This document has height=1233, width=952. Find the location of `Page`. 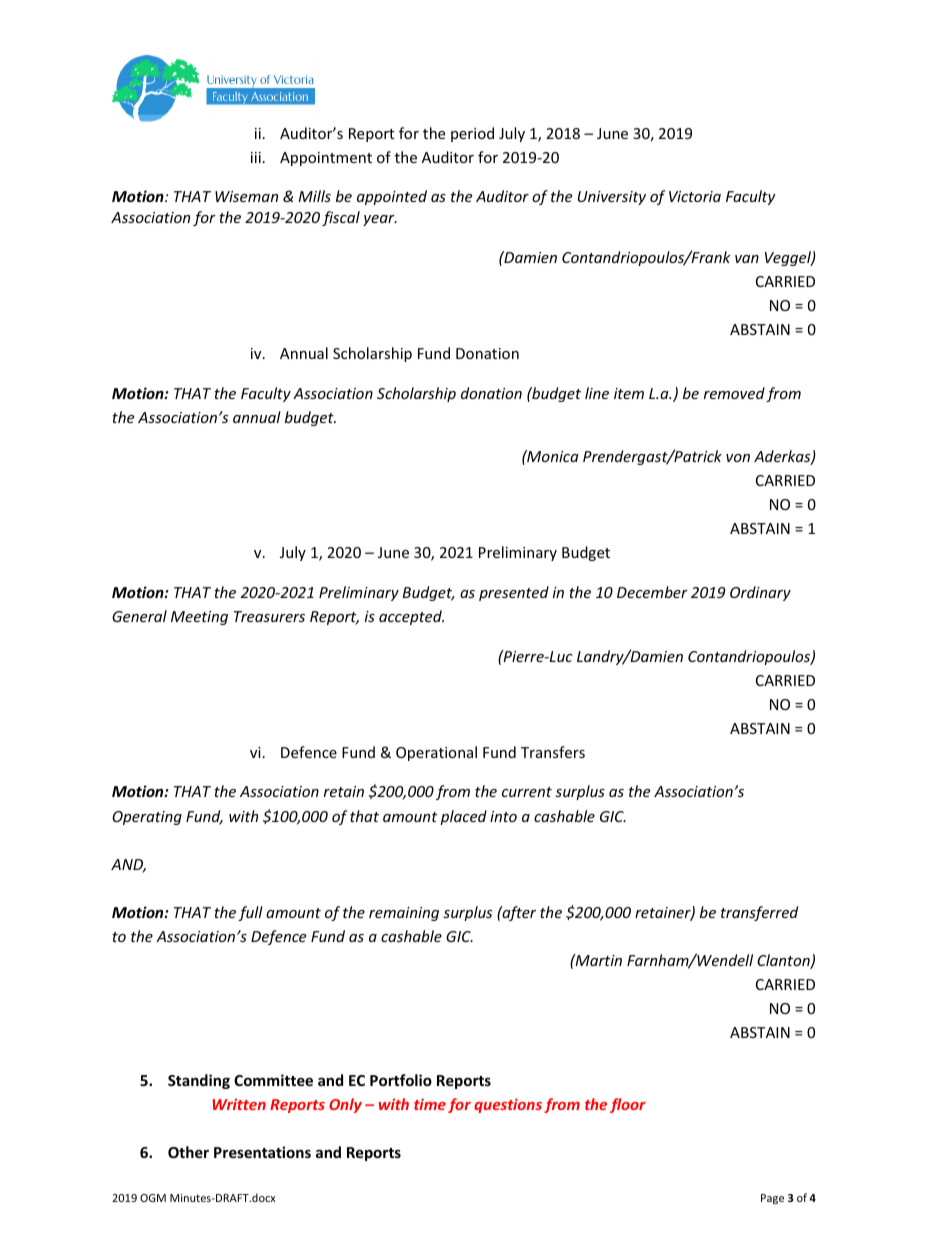

Page is located at coordinates (772, 1199).
